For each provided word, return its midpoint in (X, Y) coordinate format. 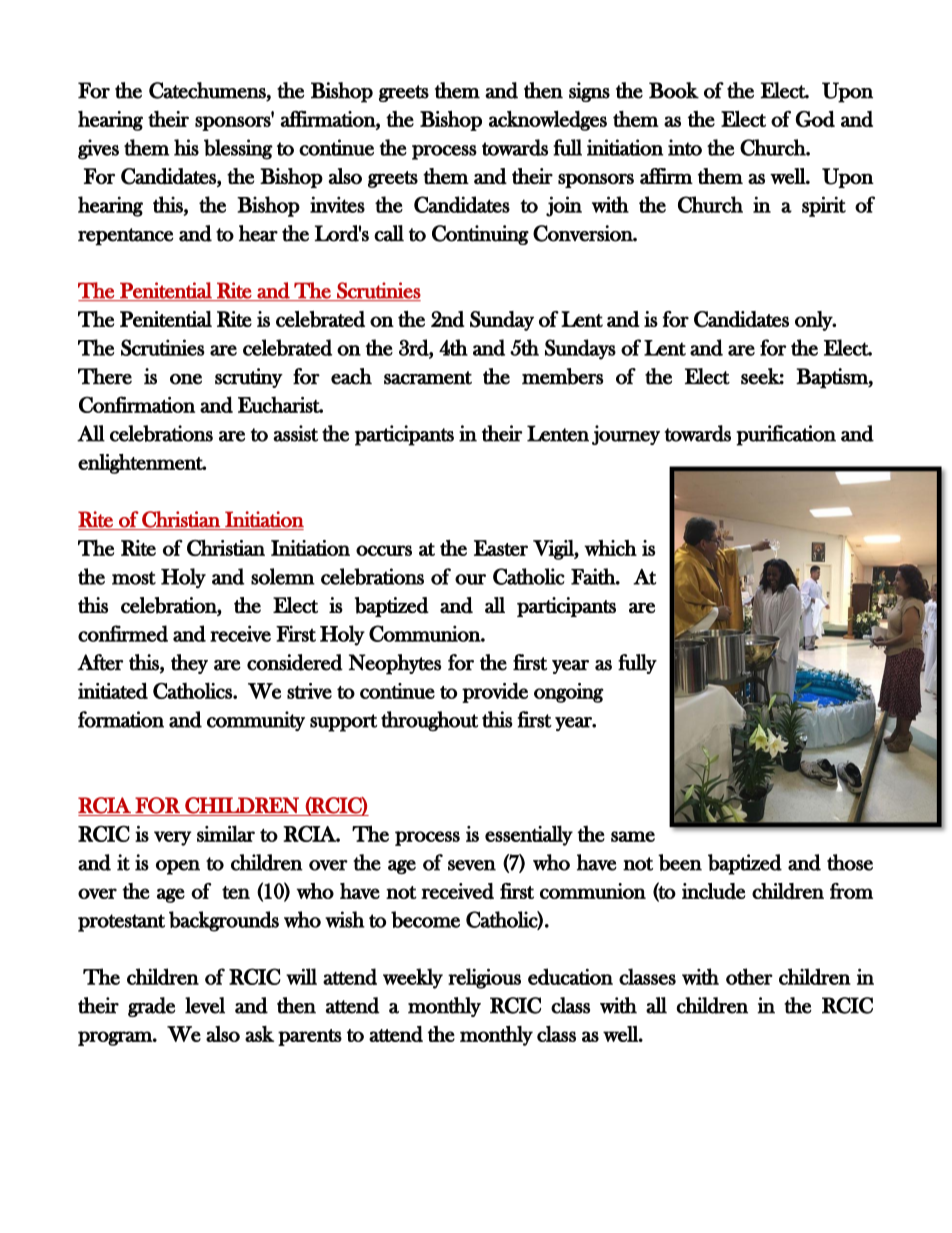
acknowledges (548, 121)
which (610, 548)
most (134, 578)
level (205, 1005)
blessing (238, 149)
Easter (501, 548)
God (815, 119)
